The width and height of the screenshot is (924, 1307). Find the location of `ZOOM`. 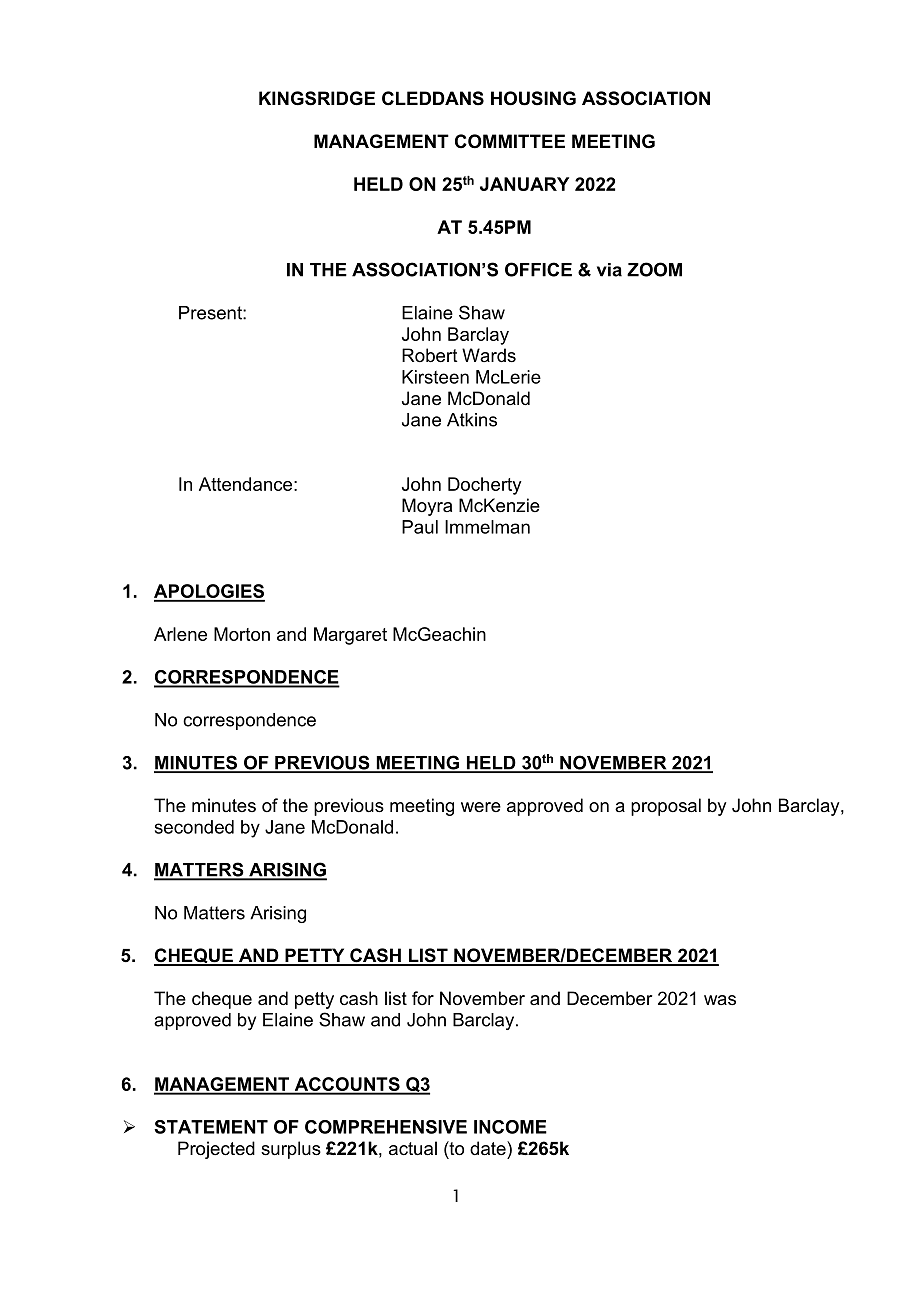

ZOOM is located at coordinates (654, 269).
